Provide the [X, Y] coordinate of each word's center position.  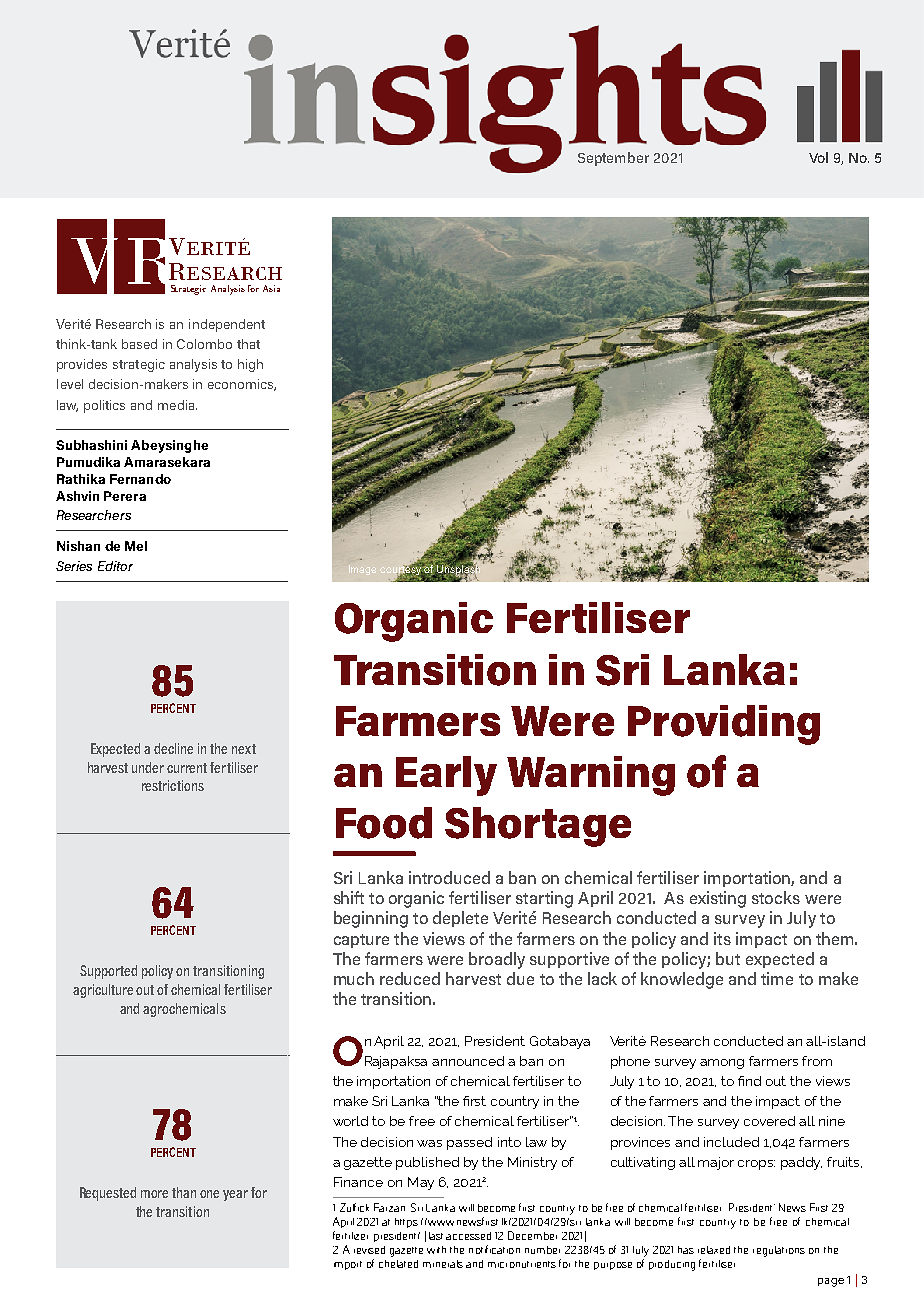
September [613, 159]
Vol [818, 157]
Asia [271, 288]
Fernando [140, 479]
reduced [410, 978]
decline [173, 748]
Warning [591, 776]
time [777, 978]
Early [446, 776]
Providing [724, 725]
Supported [108, 972]
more [154, 1194]
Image [362, 570]
